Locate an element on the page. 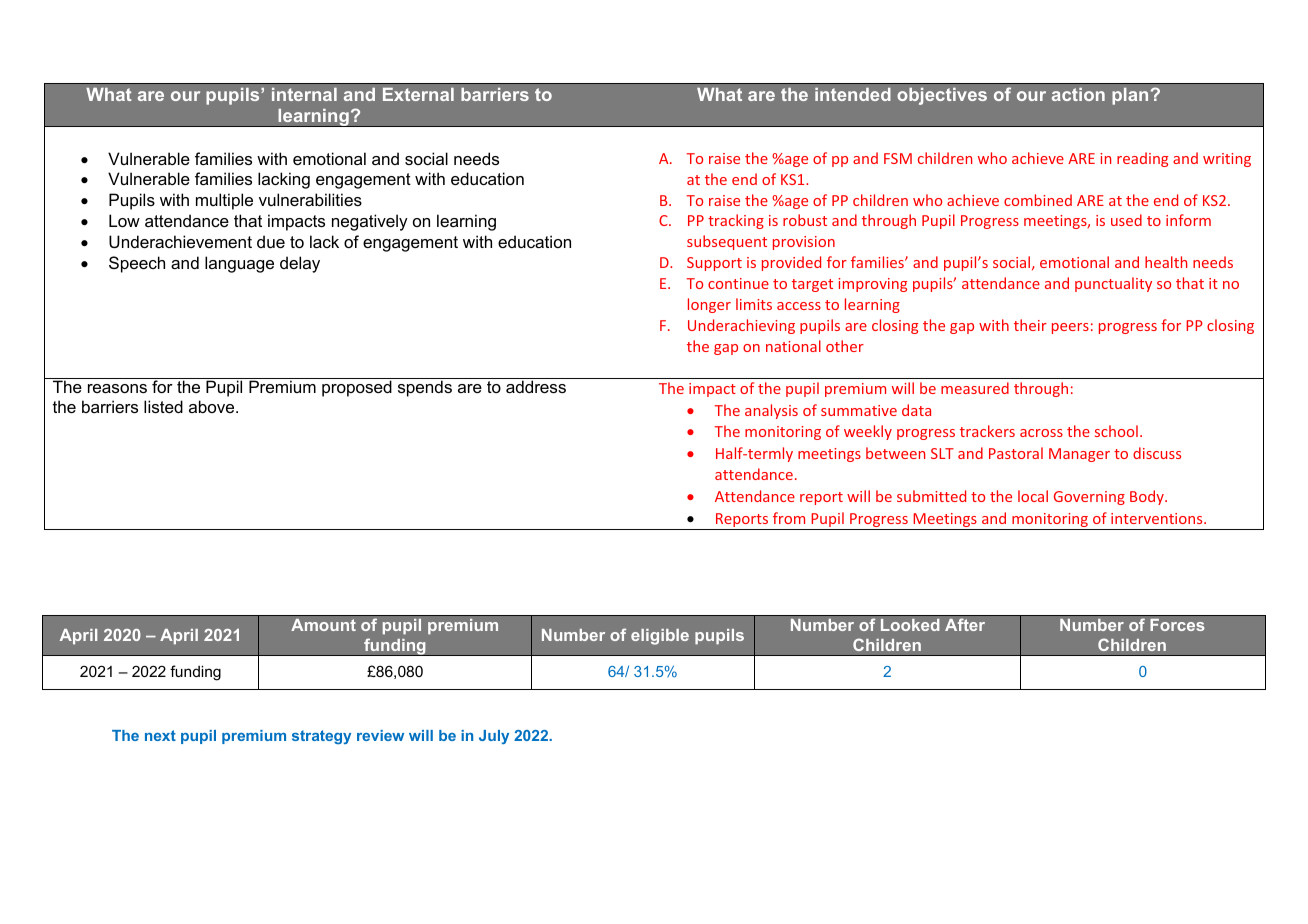 Image resolution: width=1308 pixels, height=924 pixels. due is located at coordinates (271, 241).
